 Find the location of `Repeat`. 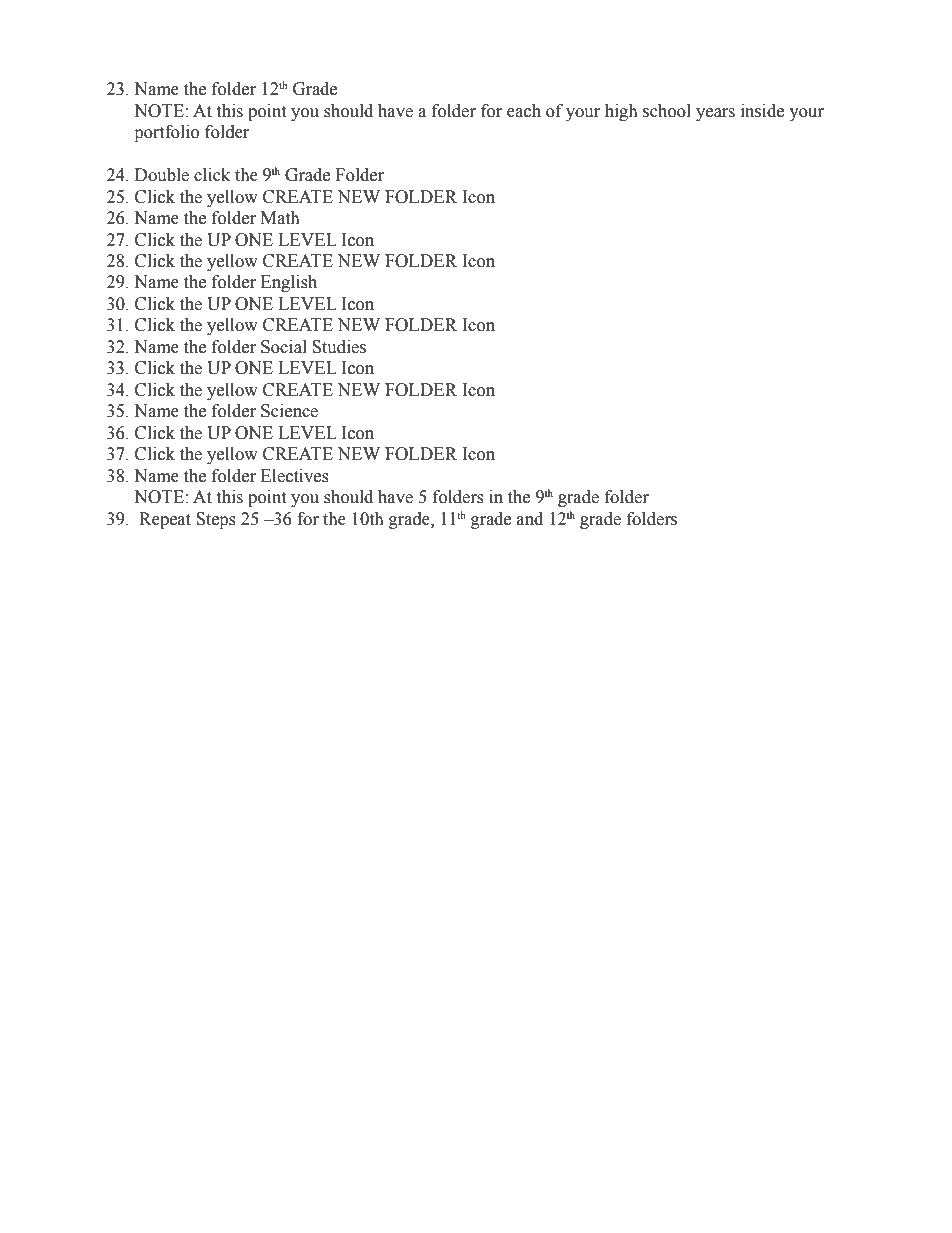

Repeat is located at coordinates (165, 520).
